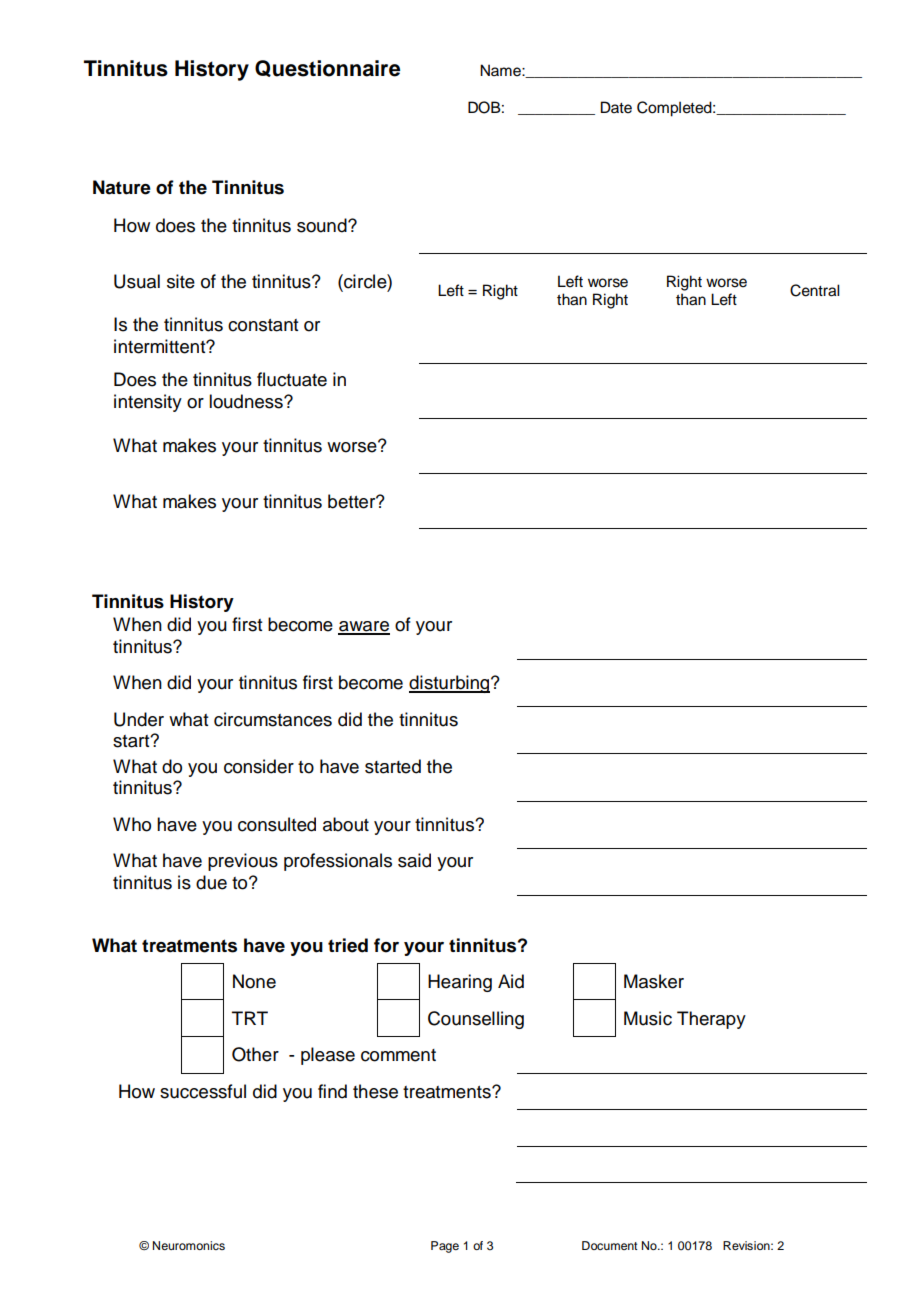 The width and height of the screenshot is (924, 1308). I want to click on Page, so click(445, 1247).
